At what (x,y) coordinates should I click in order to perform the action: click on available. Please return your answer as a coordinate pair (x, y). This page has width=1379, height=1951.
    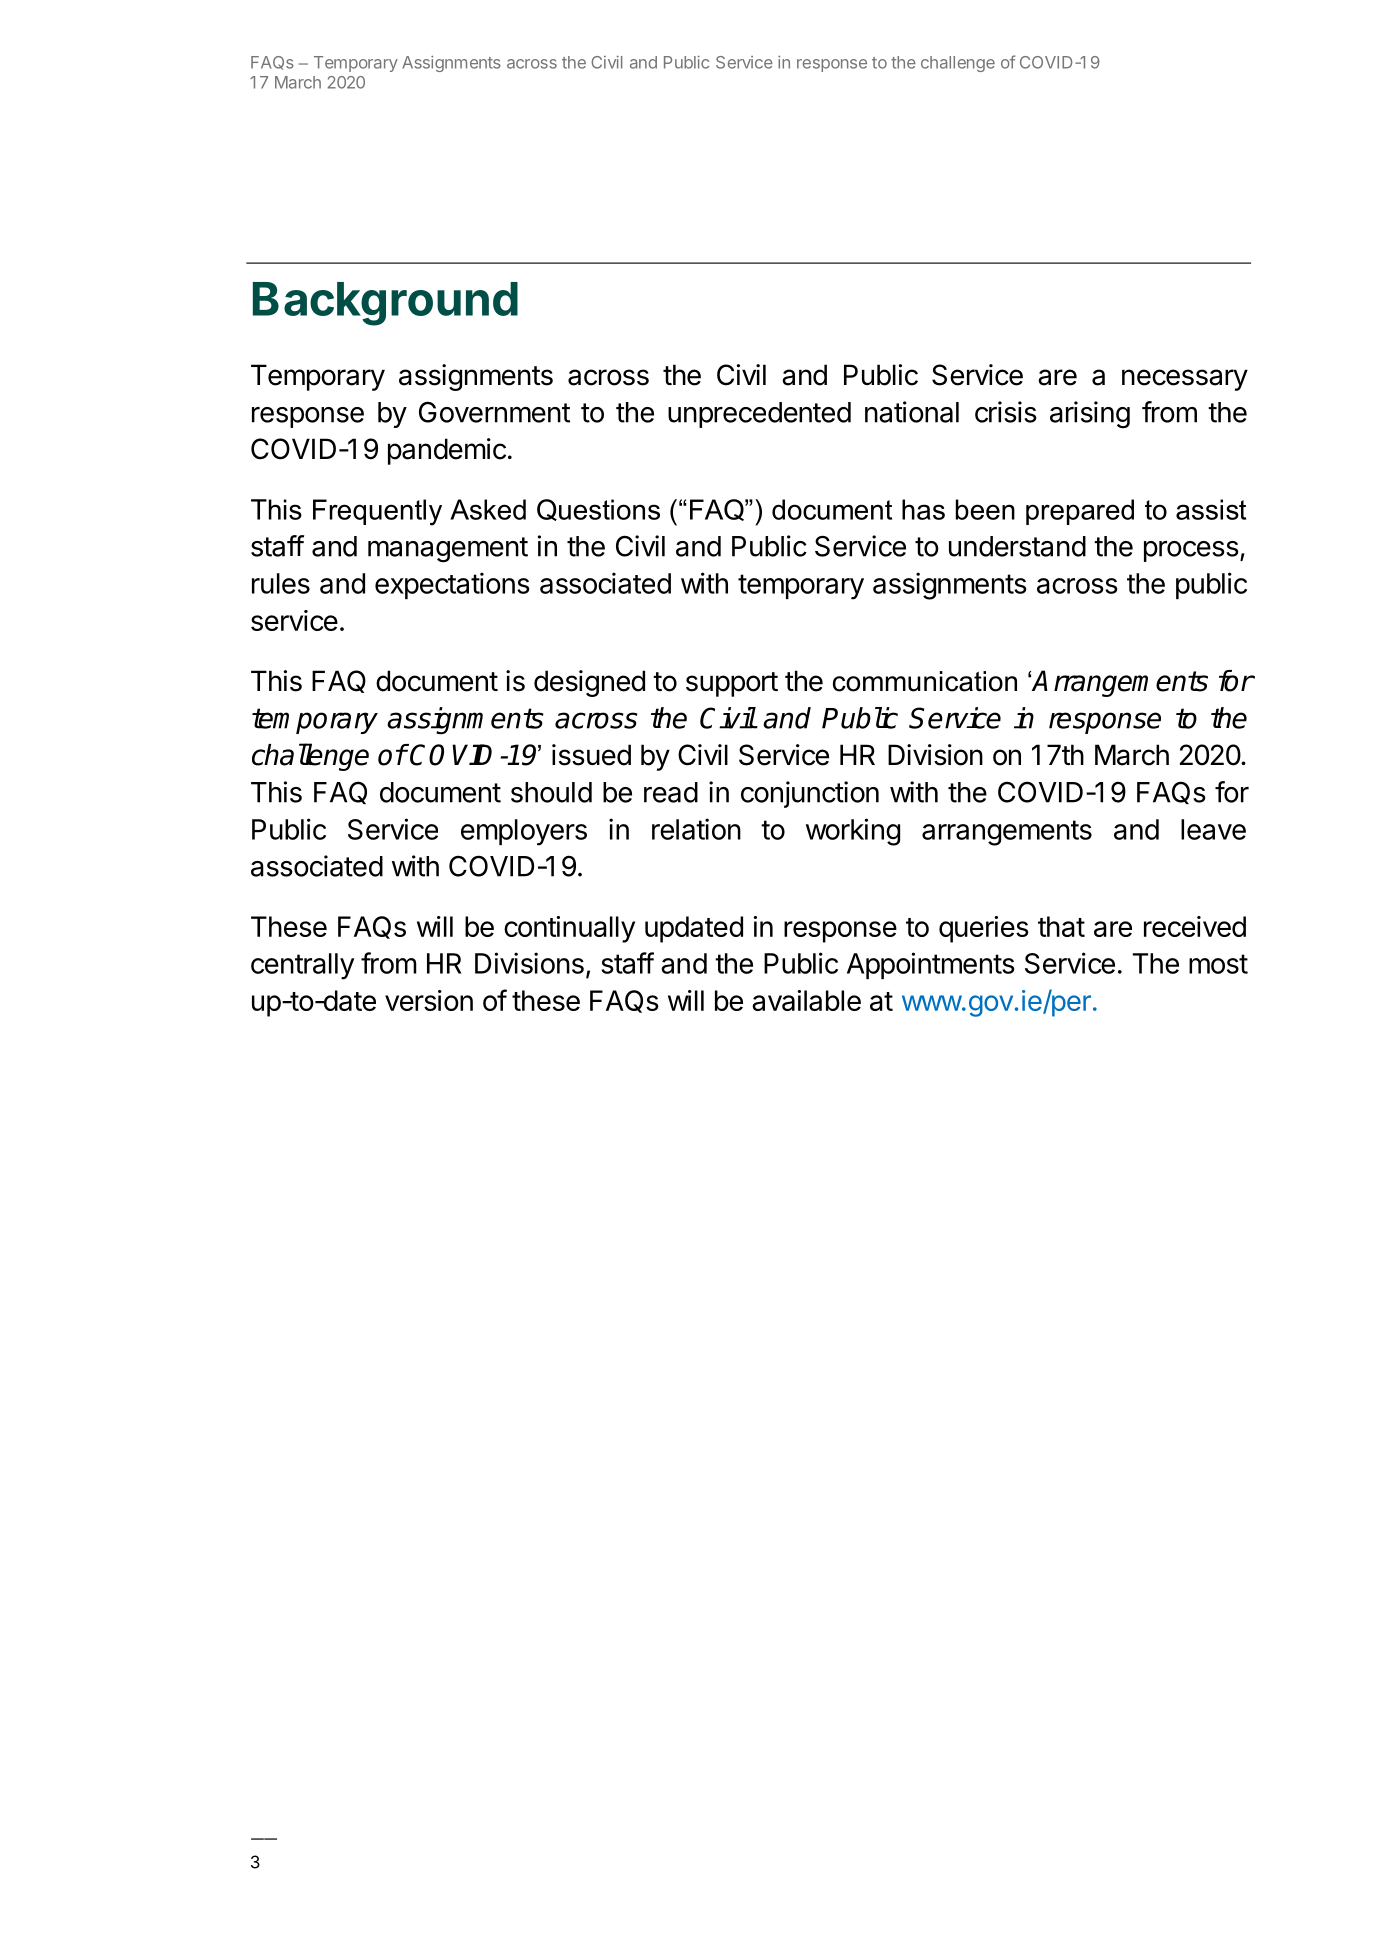
    Looking at the image, I should click on (806, 1000).
